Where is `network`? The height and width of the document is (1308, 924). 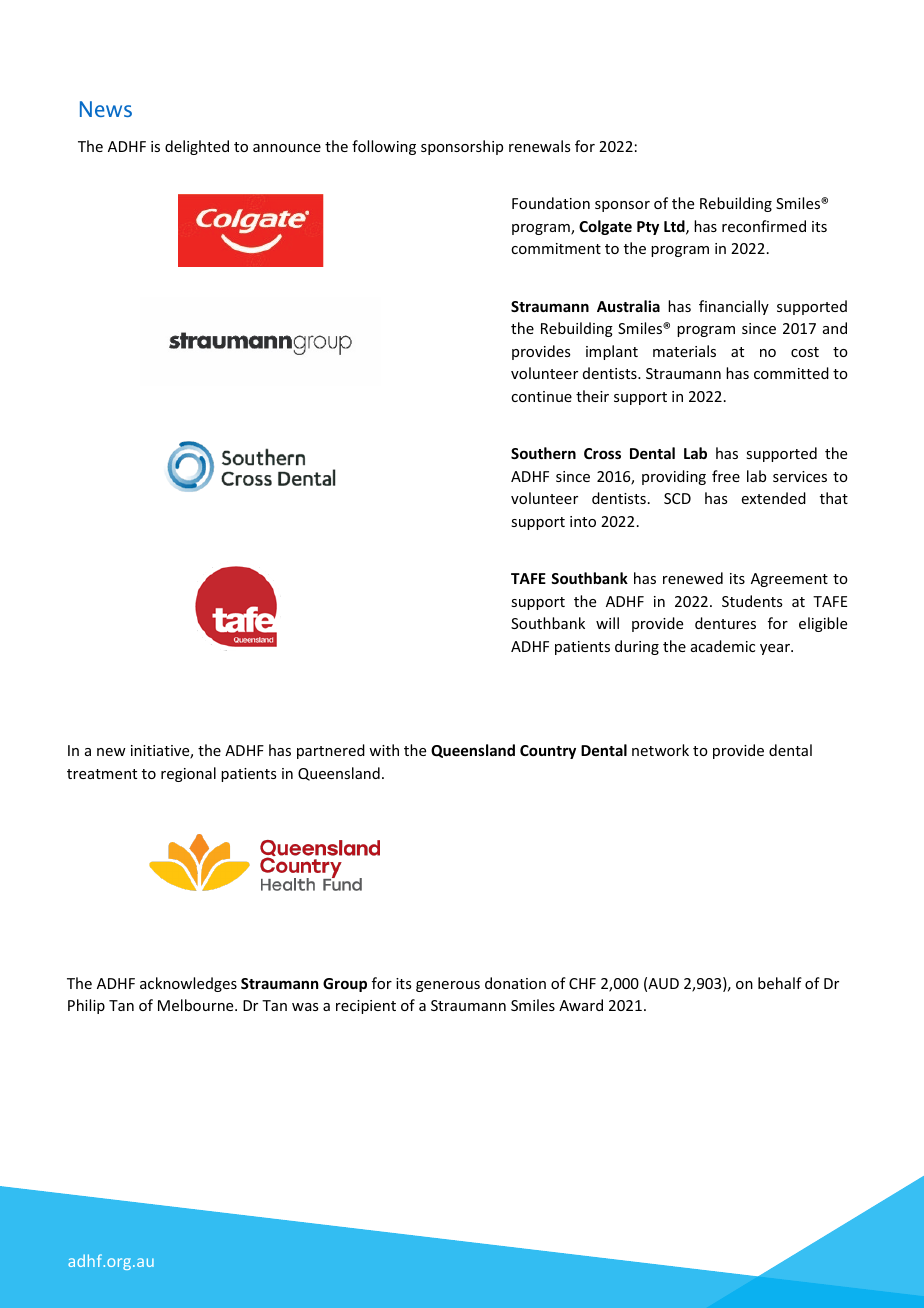 network is located at coordinates (660, 750).
